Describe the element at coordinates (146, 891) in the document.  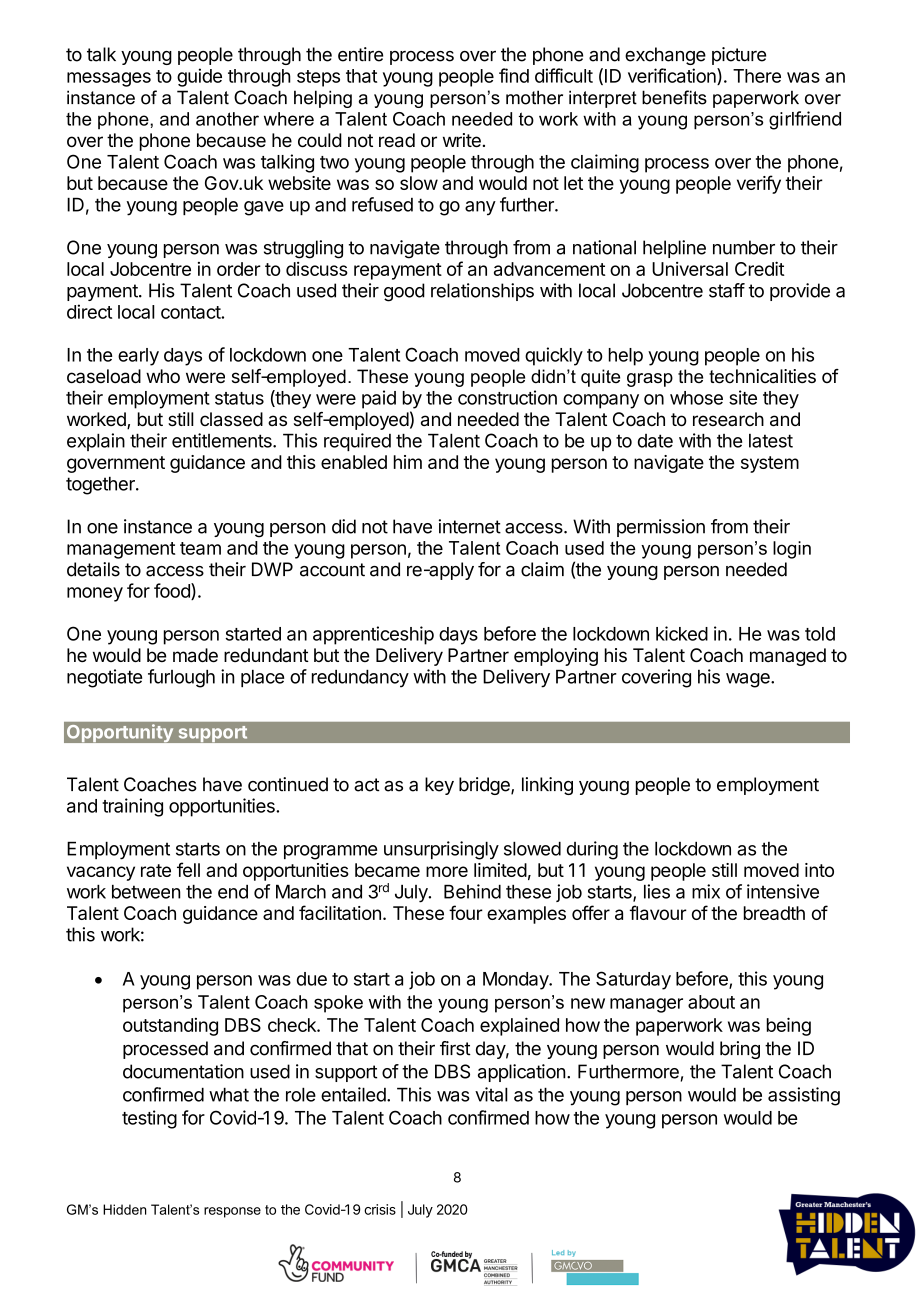
I see `between` at that location.
